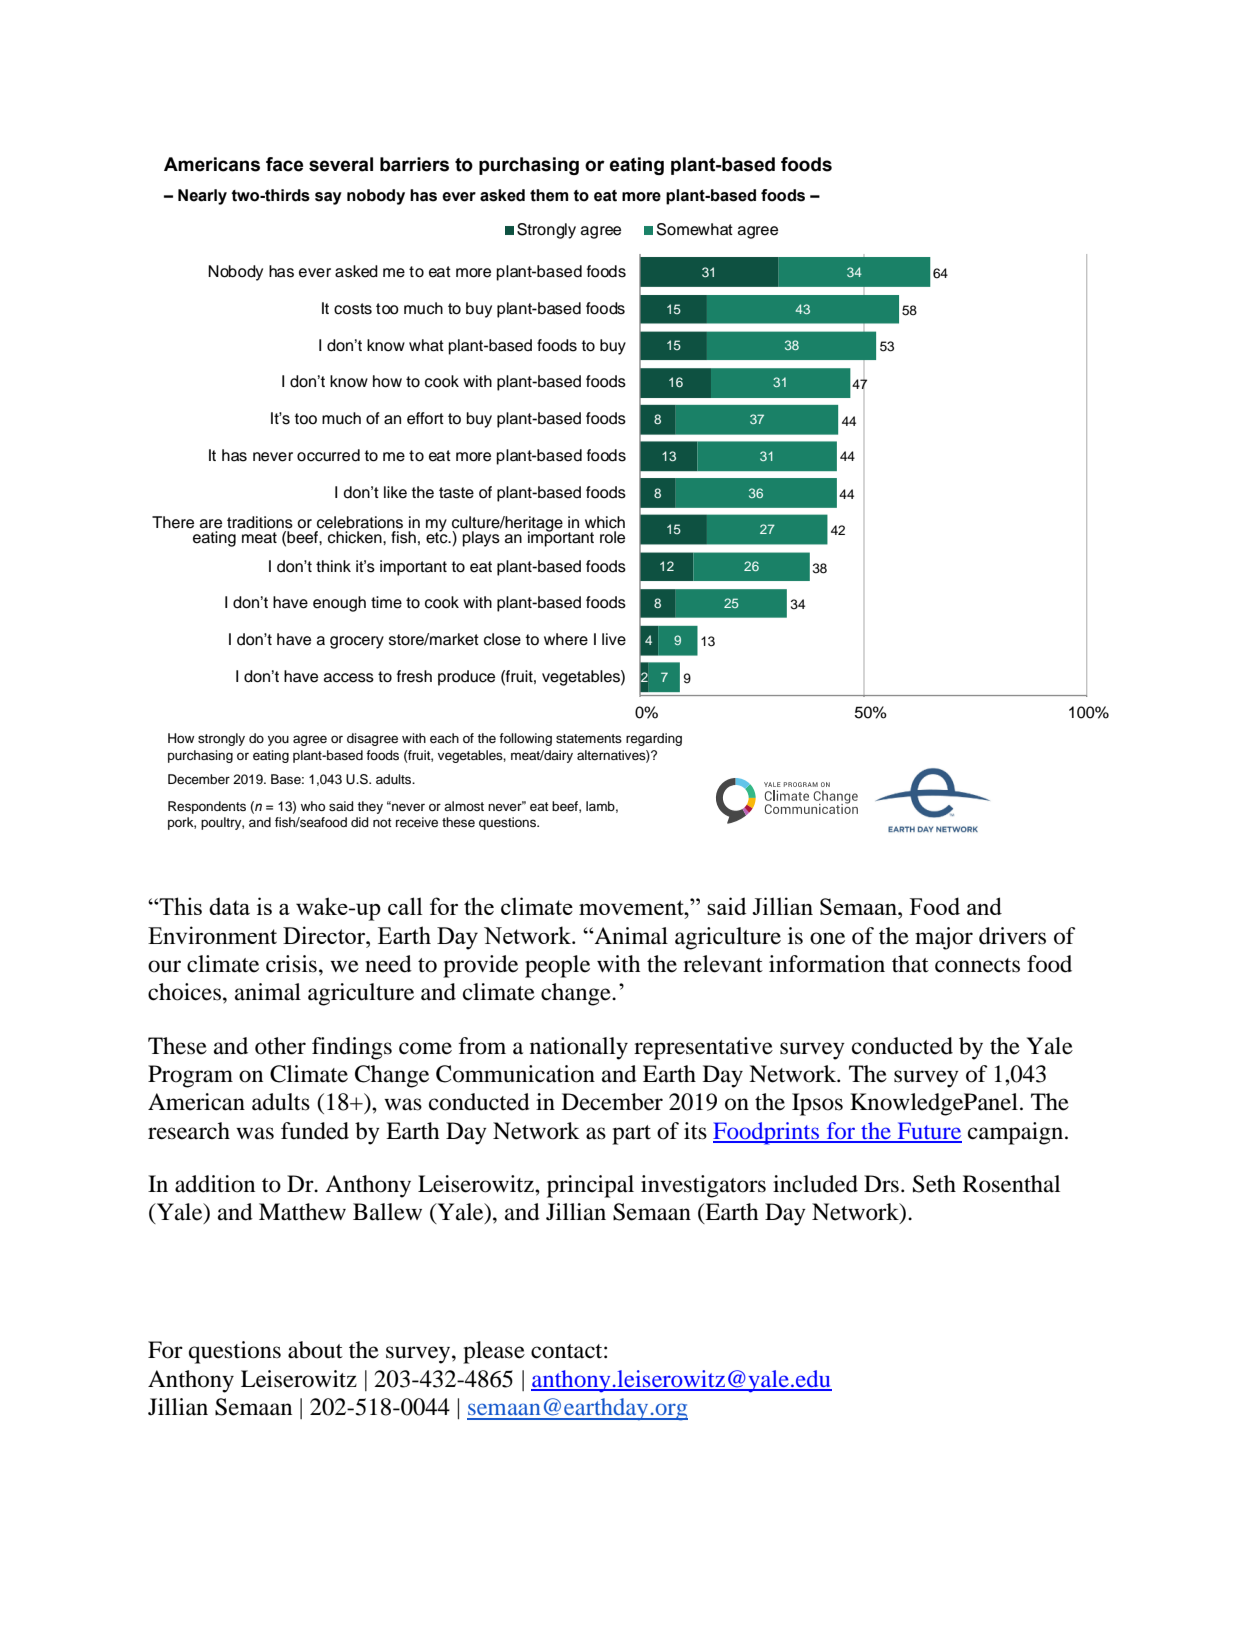 The width and height of the screenshot is (1259, 1629). Describe the element at coordinates (944, 938) in the screenshot. I see `major` at that location.
